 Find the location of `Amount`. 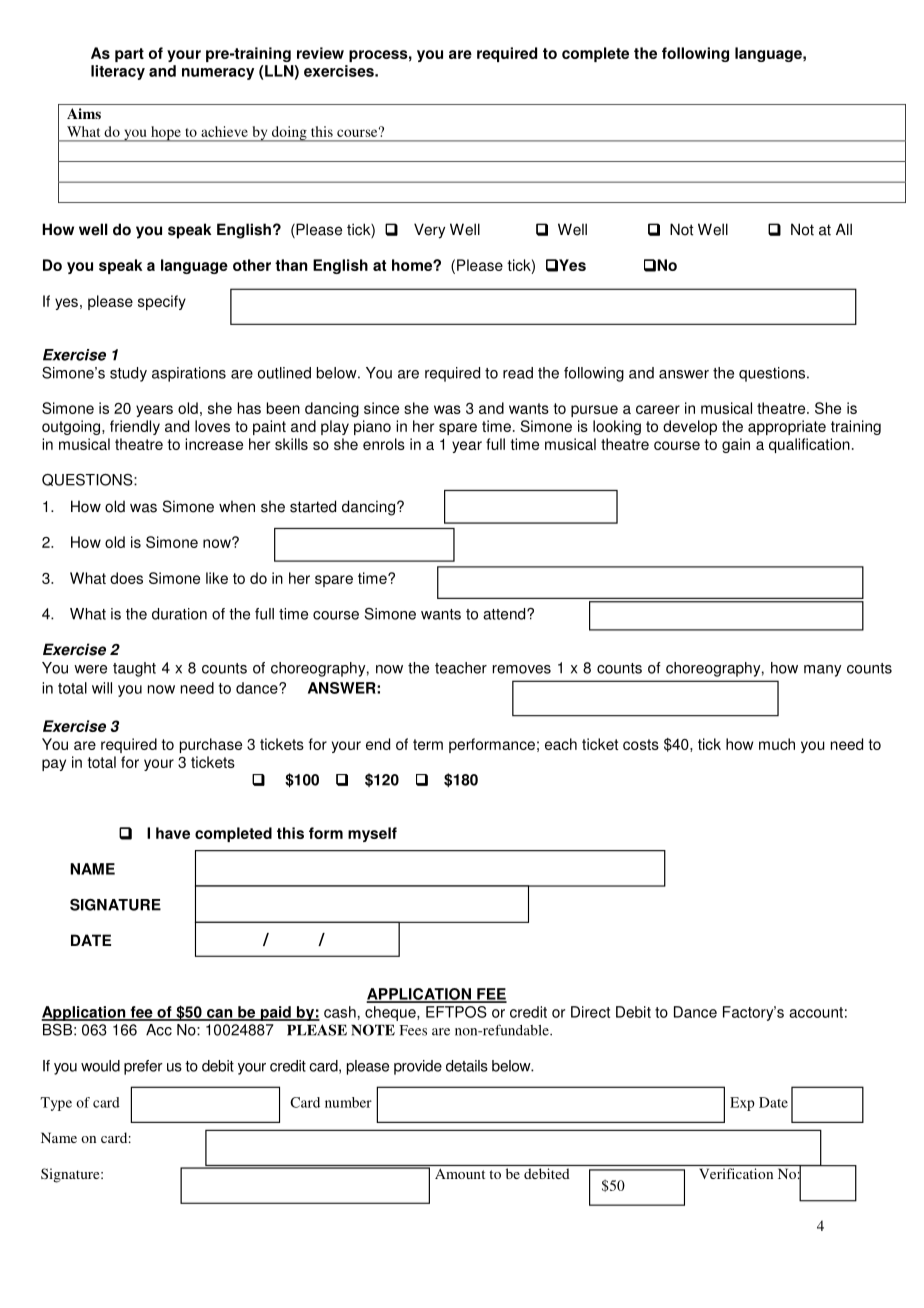

Amount is located at coordinates (460, 1174).
